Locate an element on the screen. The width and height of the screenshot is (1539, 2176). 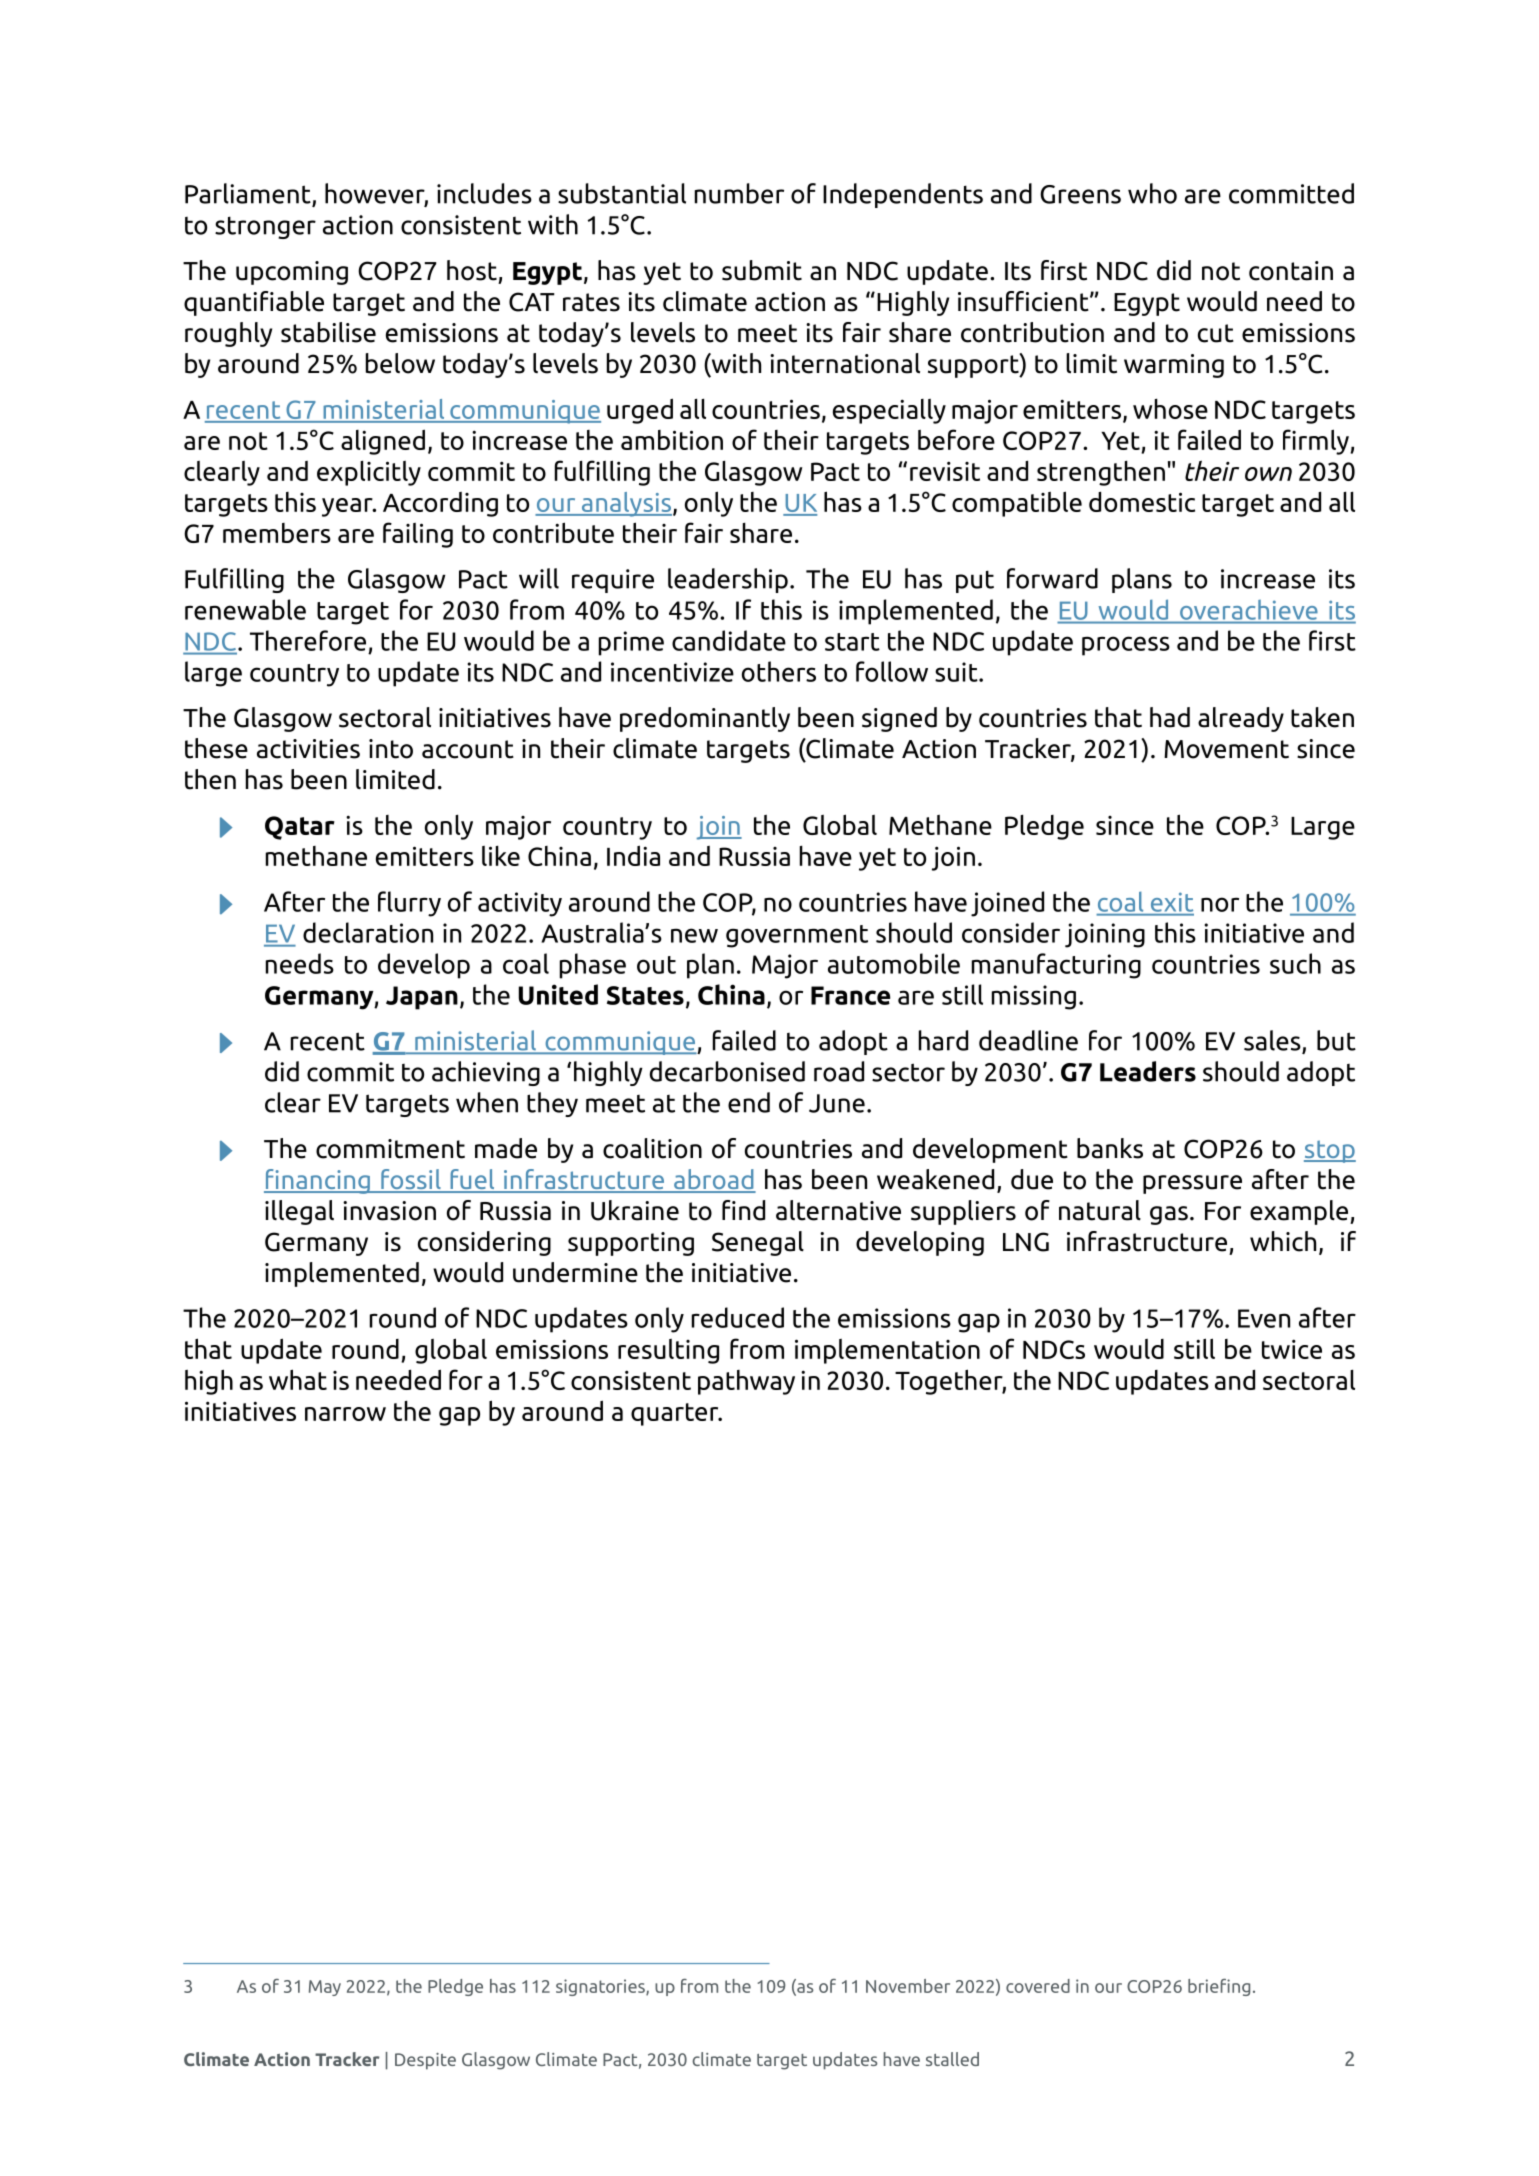
submit is located at coordinates (762, 270).
